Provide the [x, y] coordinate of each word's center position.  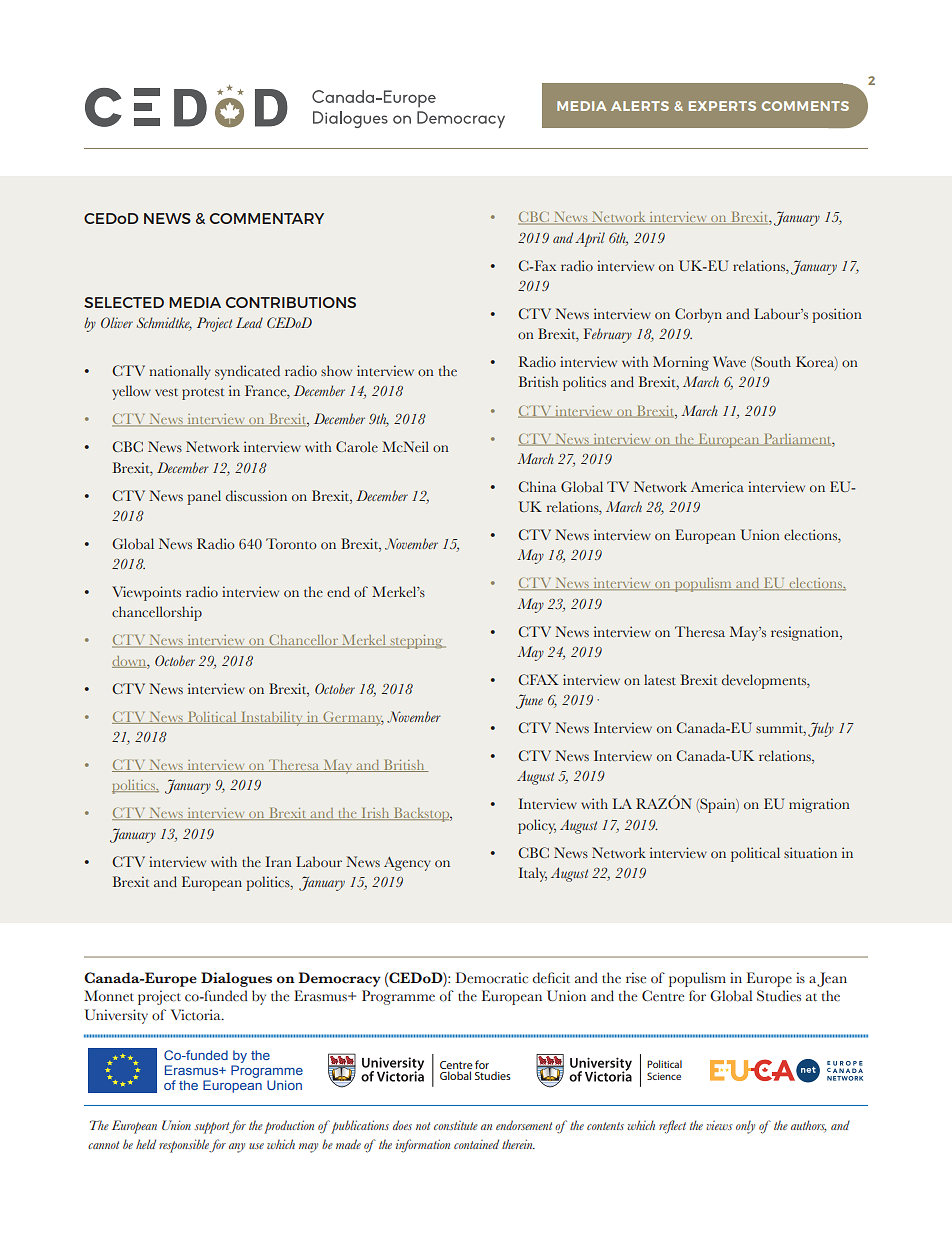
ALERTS [640, 106]
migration [819, 805]
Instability [272, 719]
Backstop [422, 815]
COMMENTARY [267, 218]
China [537, 486]
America [717, 487]
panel [204, 497]
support [213, 1128]
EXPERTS [722, 106]
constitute [456, 1125]
